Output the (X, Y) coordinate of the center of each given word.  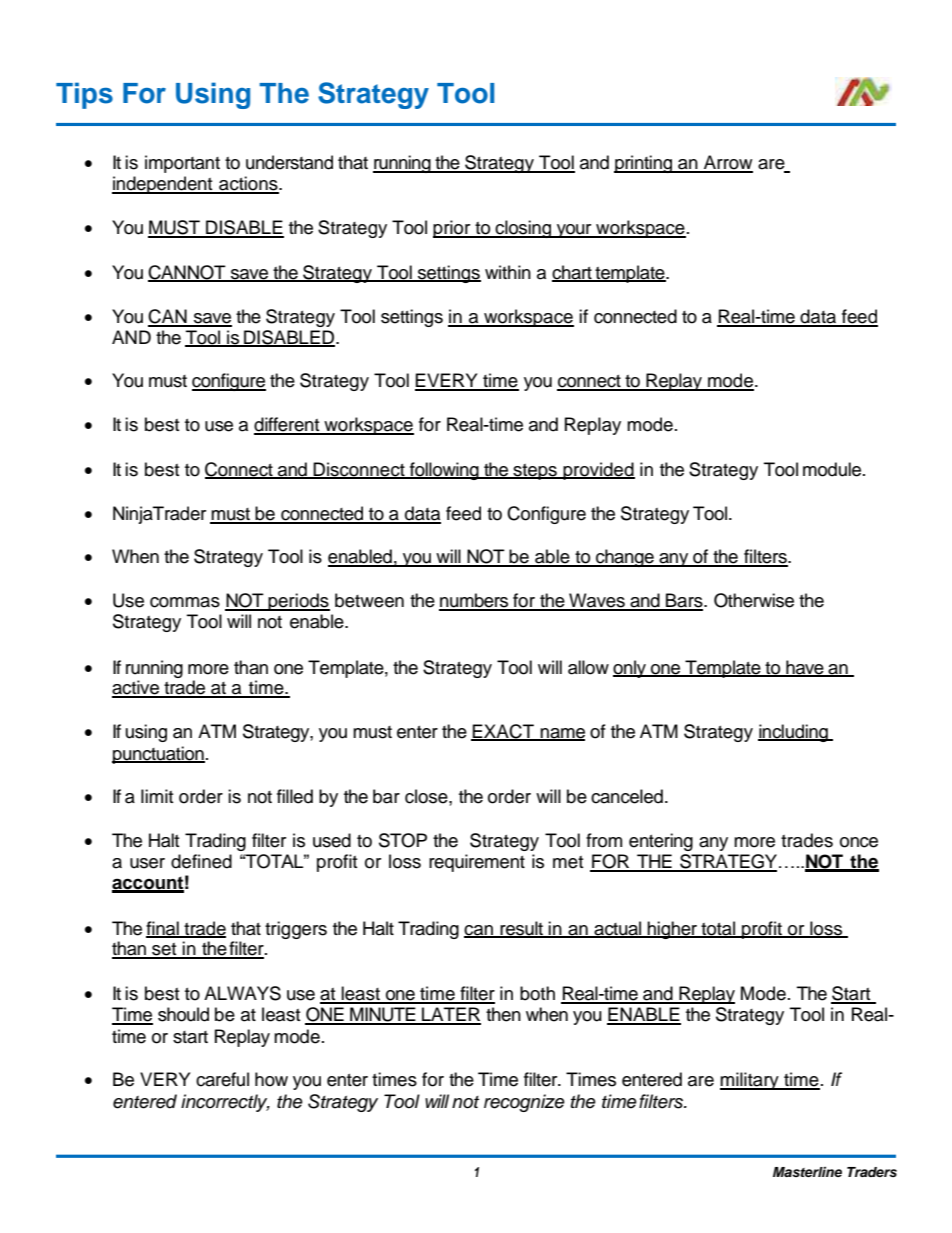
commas (185, 602)
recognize (524, 1103)
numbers (475, 601)
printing (644, 164)
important (182, 164)
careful (222, 1079)
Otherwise (754, 600)
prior (453, 229)
